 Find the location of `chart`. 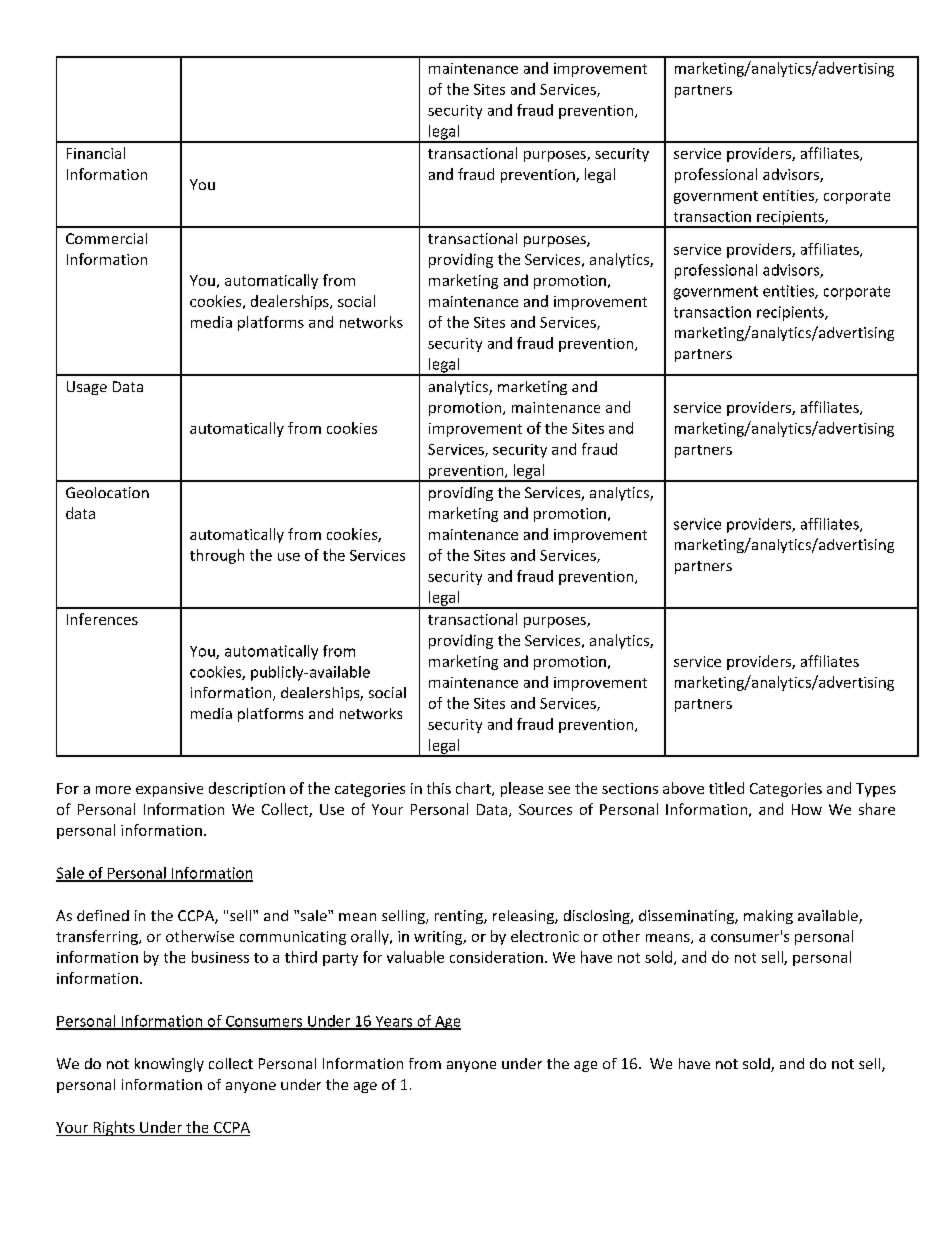

chart is located at coordinates (474, 789).
